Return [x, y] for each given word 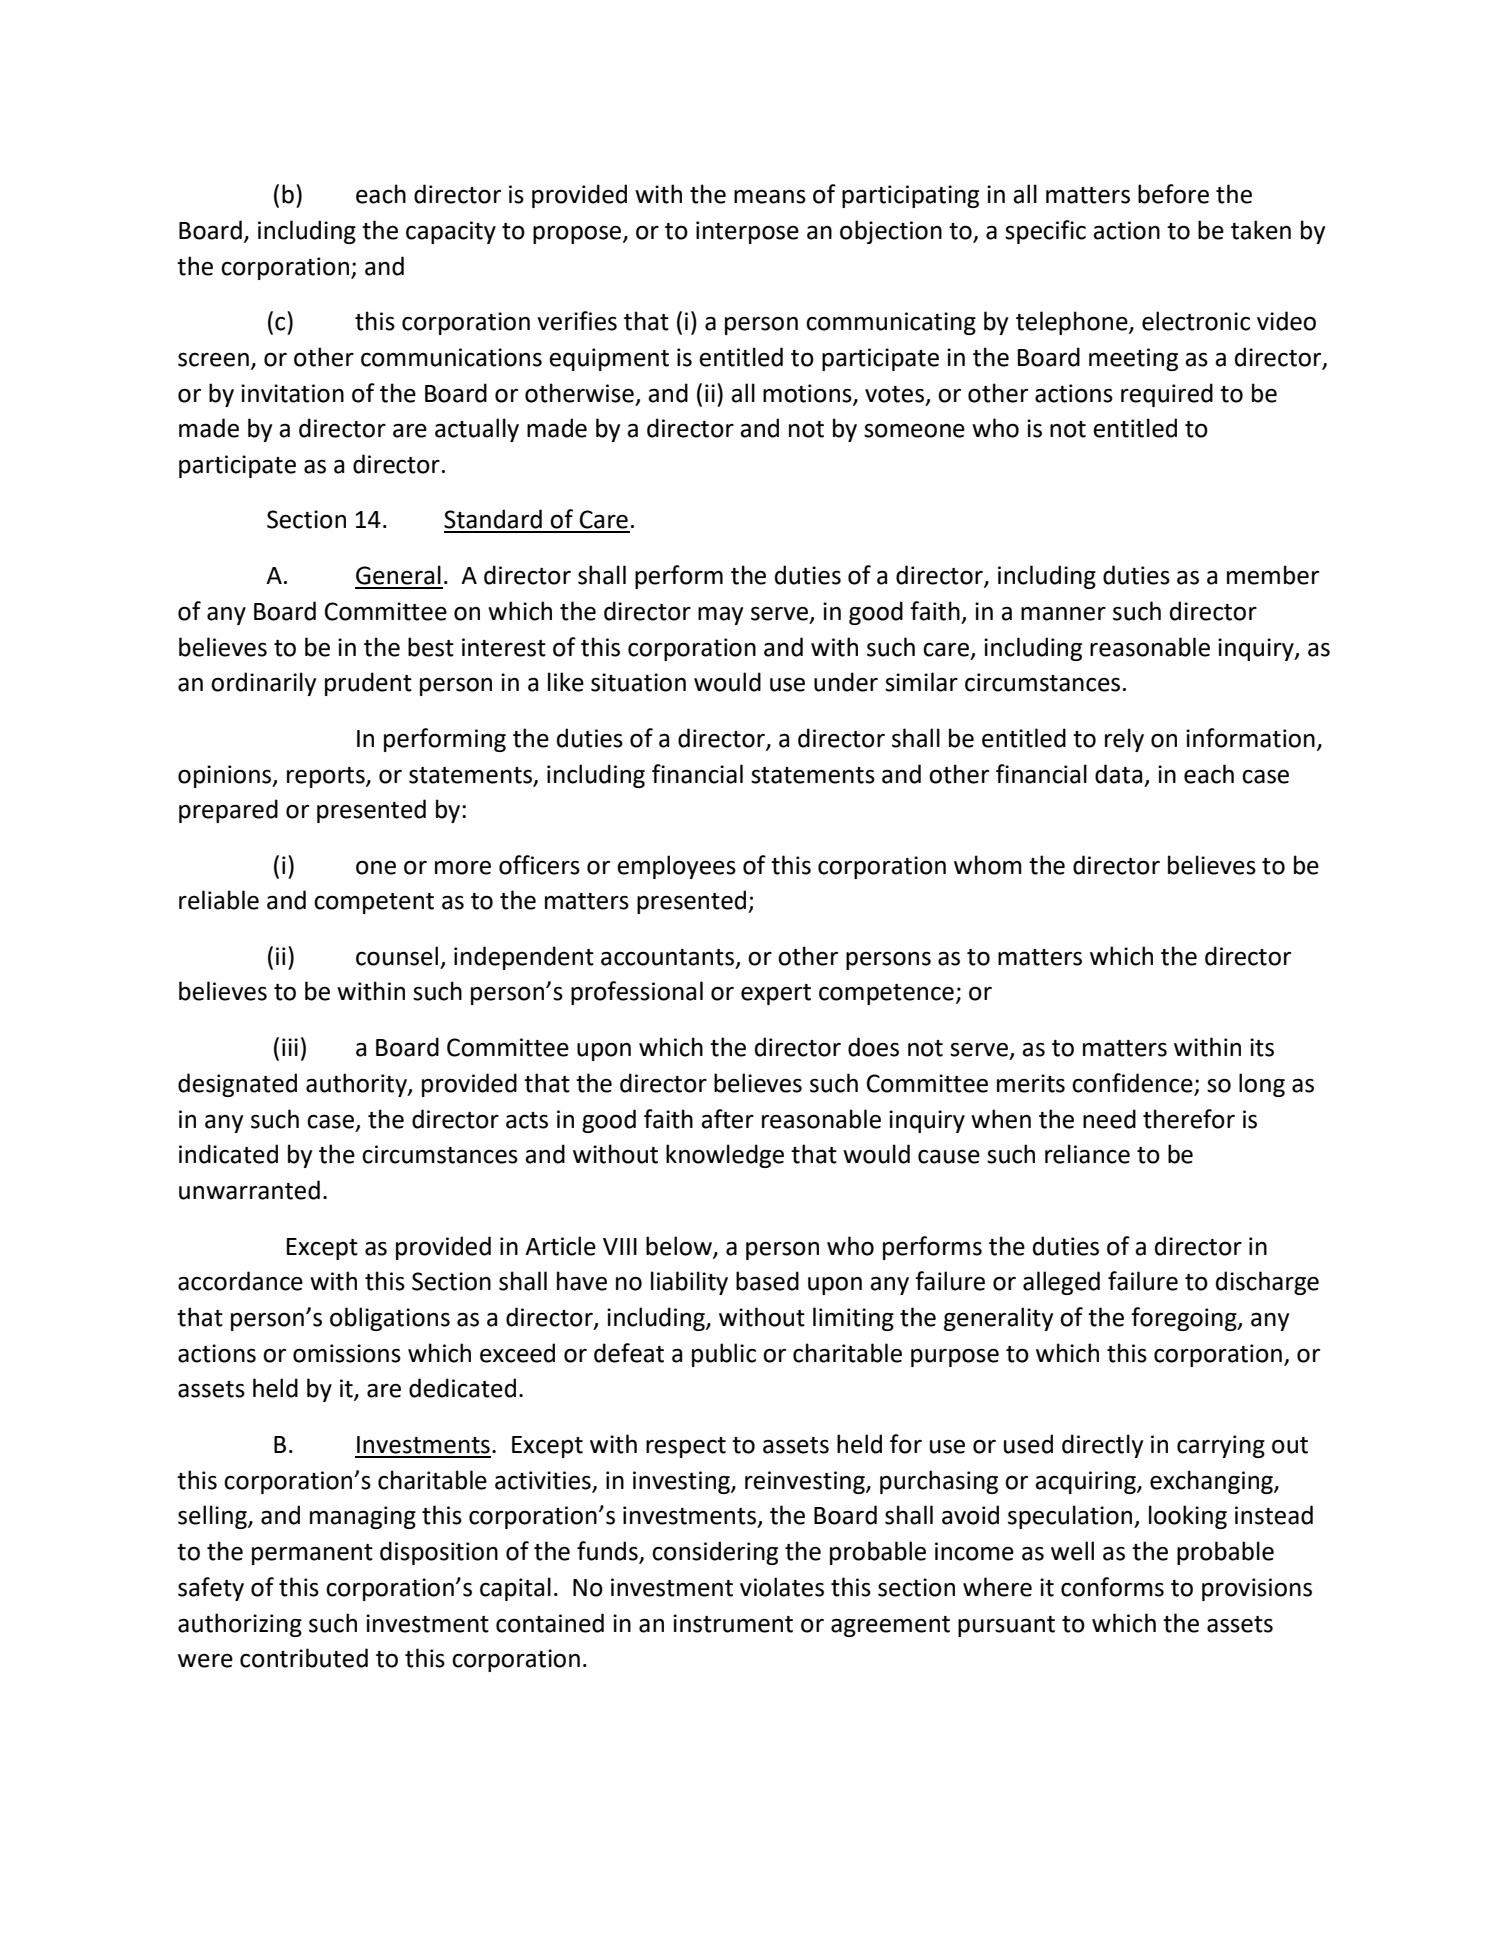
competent [374, 903]
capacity [451, 232]
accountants [667, 957]
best [431, 647]
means [770, 197]
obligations [390, 1319]
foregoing [1185, 1319]
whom [988, 865]
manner [1063, 614]
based [767, 1281]
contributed [304, 1658]
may [720, 616]
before [1173, 194]
